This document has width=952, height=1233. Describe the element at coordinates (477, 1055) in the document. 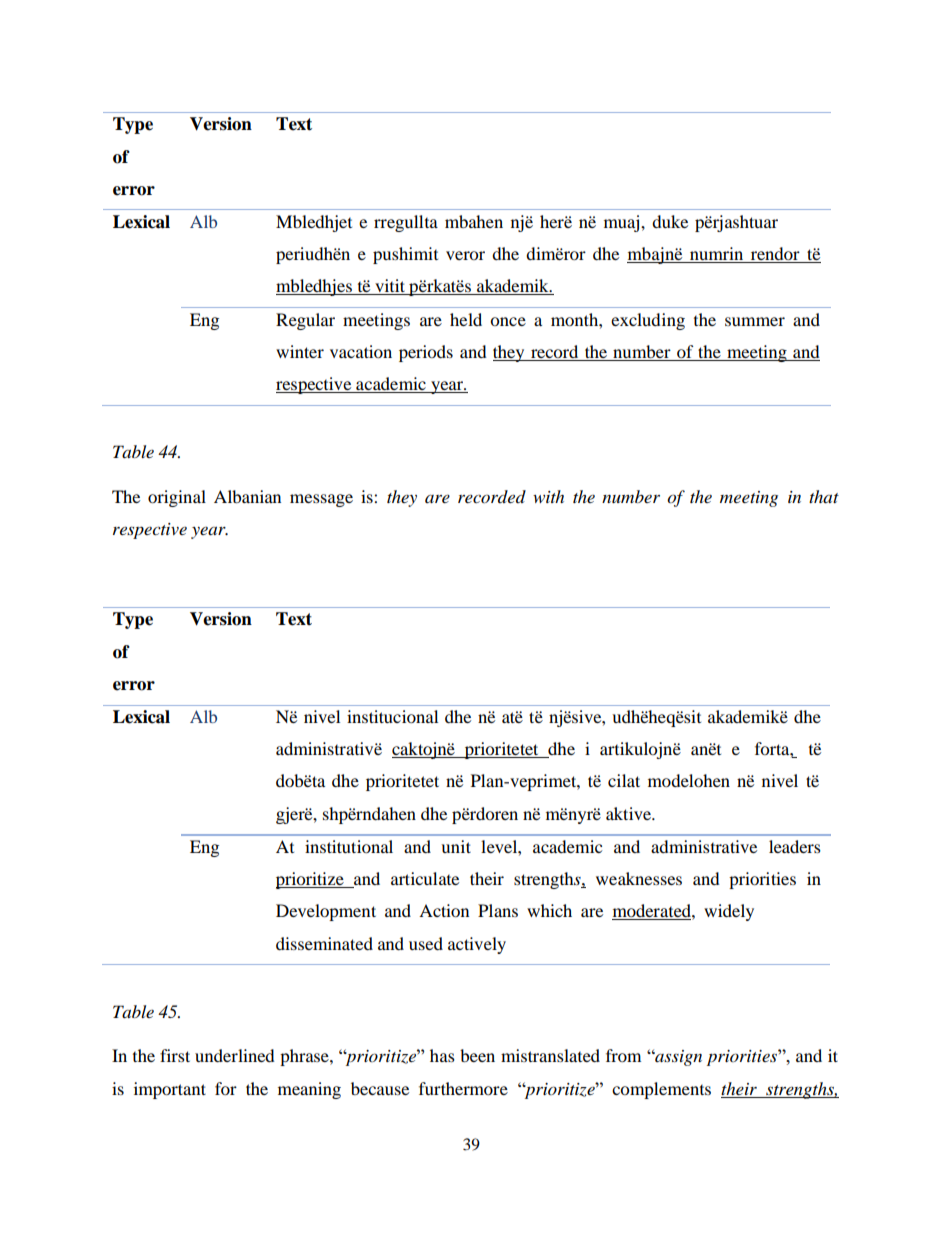

I see `been` at that location.
